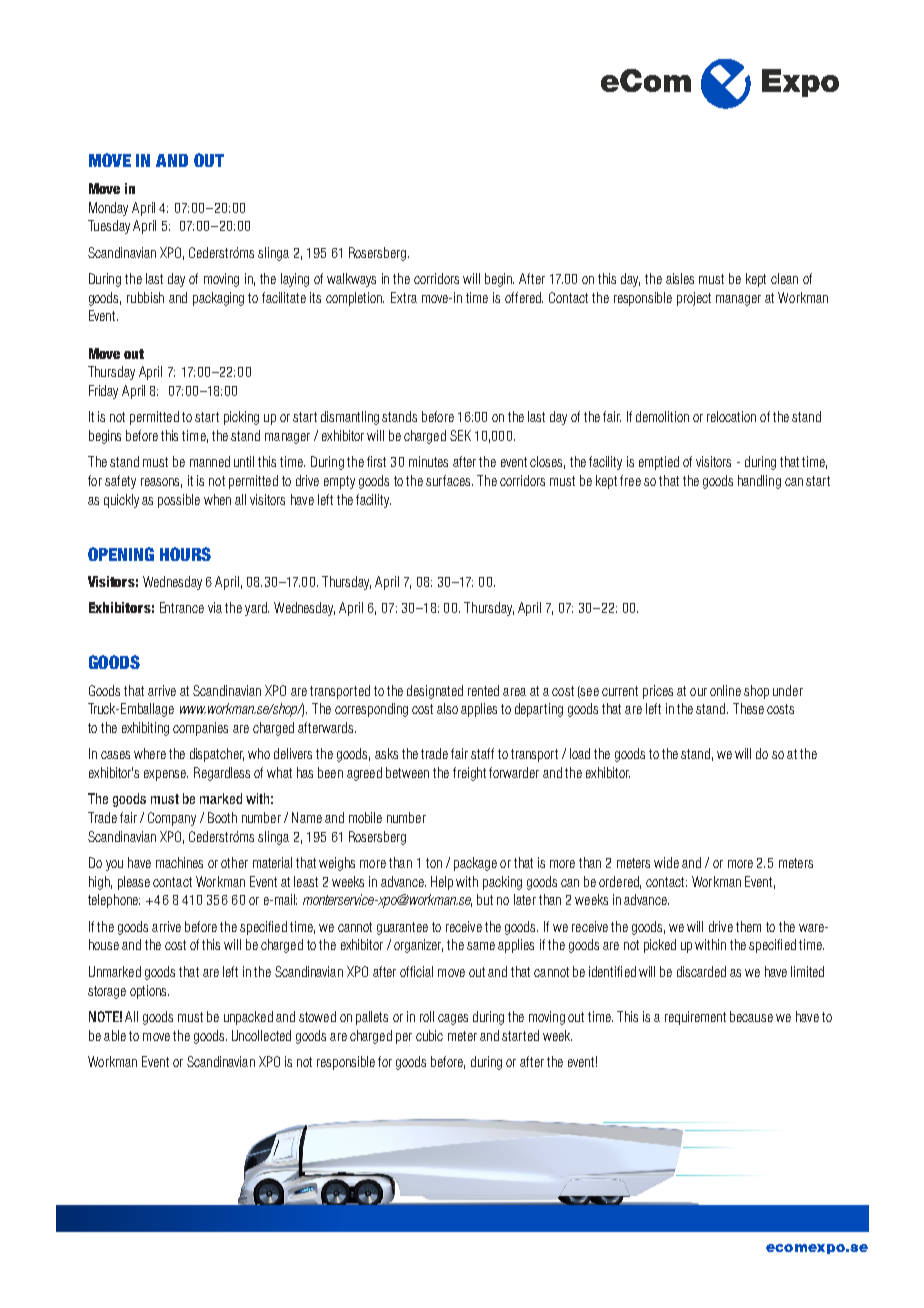 This screenshot has height=1308, width=924. I want to click on surfaces, so click(449, 480).
